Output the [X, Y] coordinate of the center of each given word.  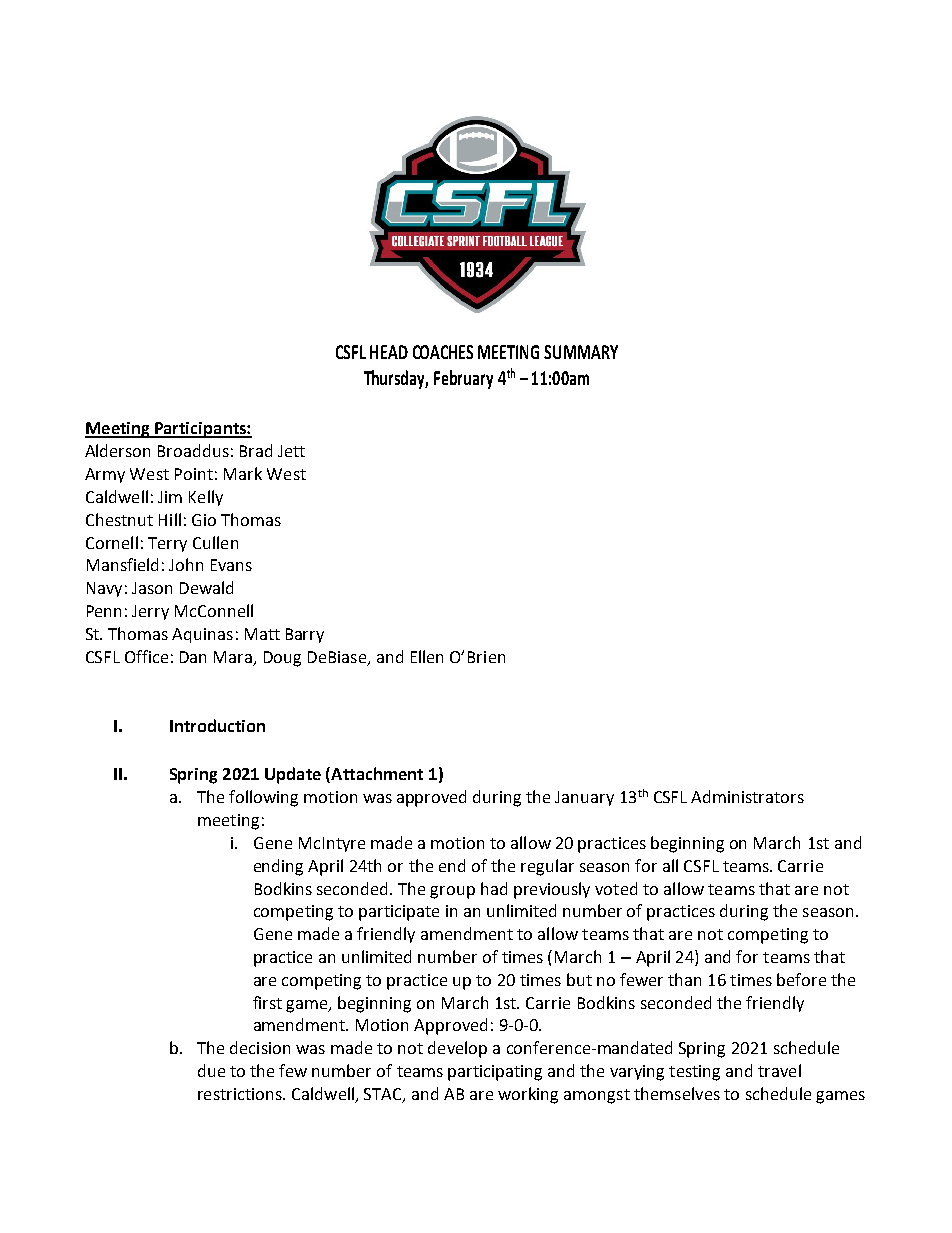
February [463, 379]
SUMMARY [581, 352]
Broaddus [193, 450]
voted [616, 888]
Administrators [747, 796]
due [211, 1070]
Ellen [427, 656]
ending [278, 867]
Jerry [150, 612]
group [452, 892]
